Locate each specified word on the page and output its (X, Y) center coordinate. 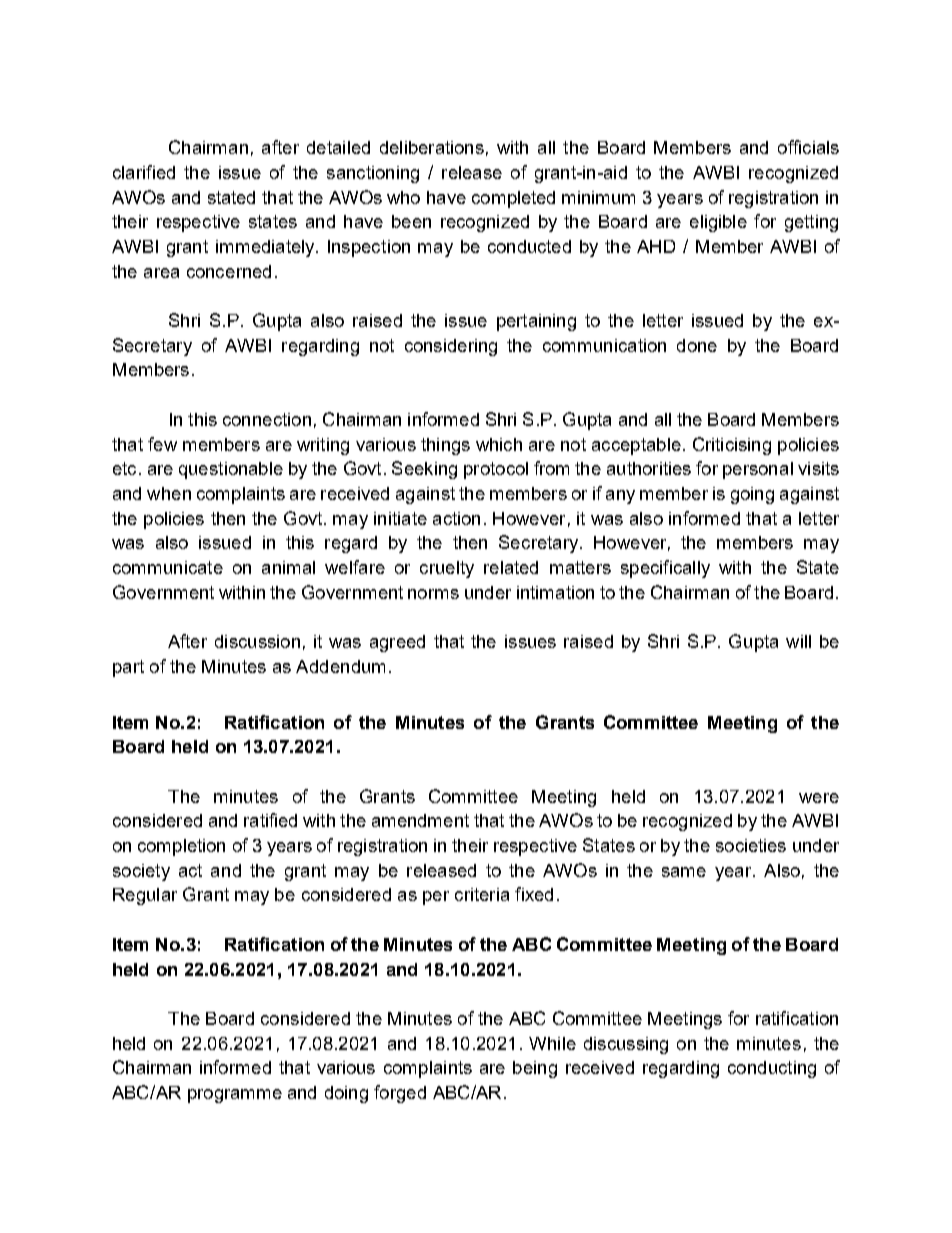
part (128, 668)
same (684, 872)
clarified (144, 172)
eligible (718, 223)
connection (267, 419)
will (798, 641)
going (752, 495)
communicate (168, 567)
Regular (145, 896)
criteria (482, 894)
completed (513, 199)
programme (235, 1096)
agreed (397, 643)
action (456, 518)
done (697, 345)
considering (451, 347)
